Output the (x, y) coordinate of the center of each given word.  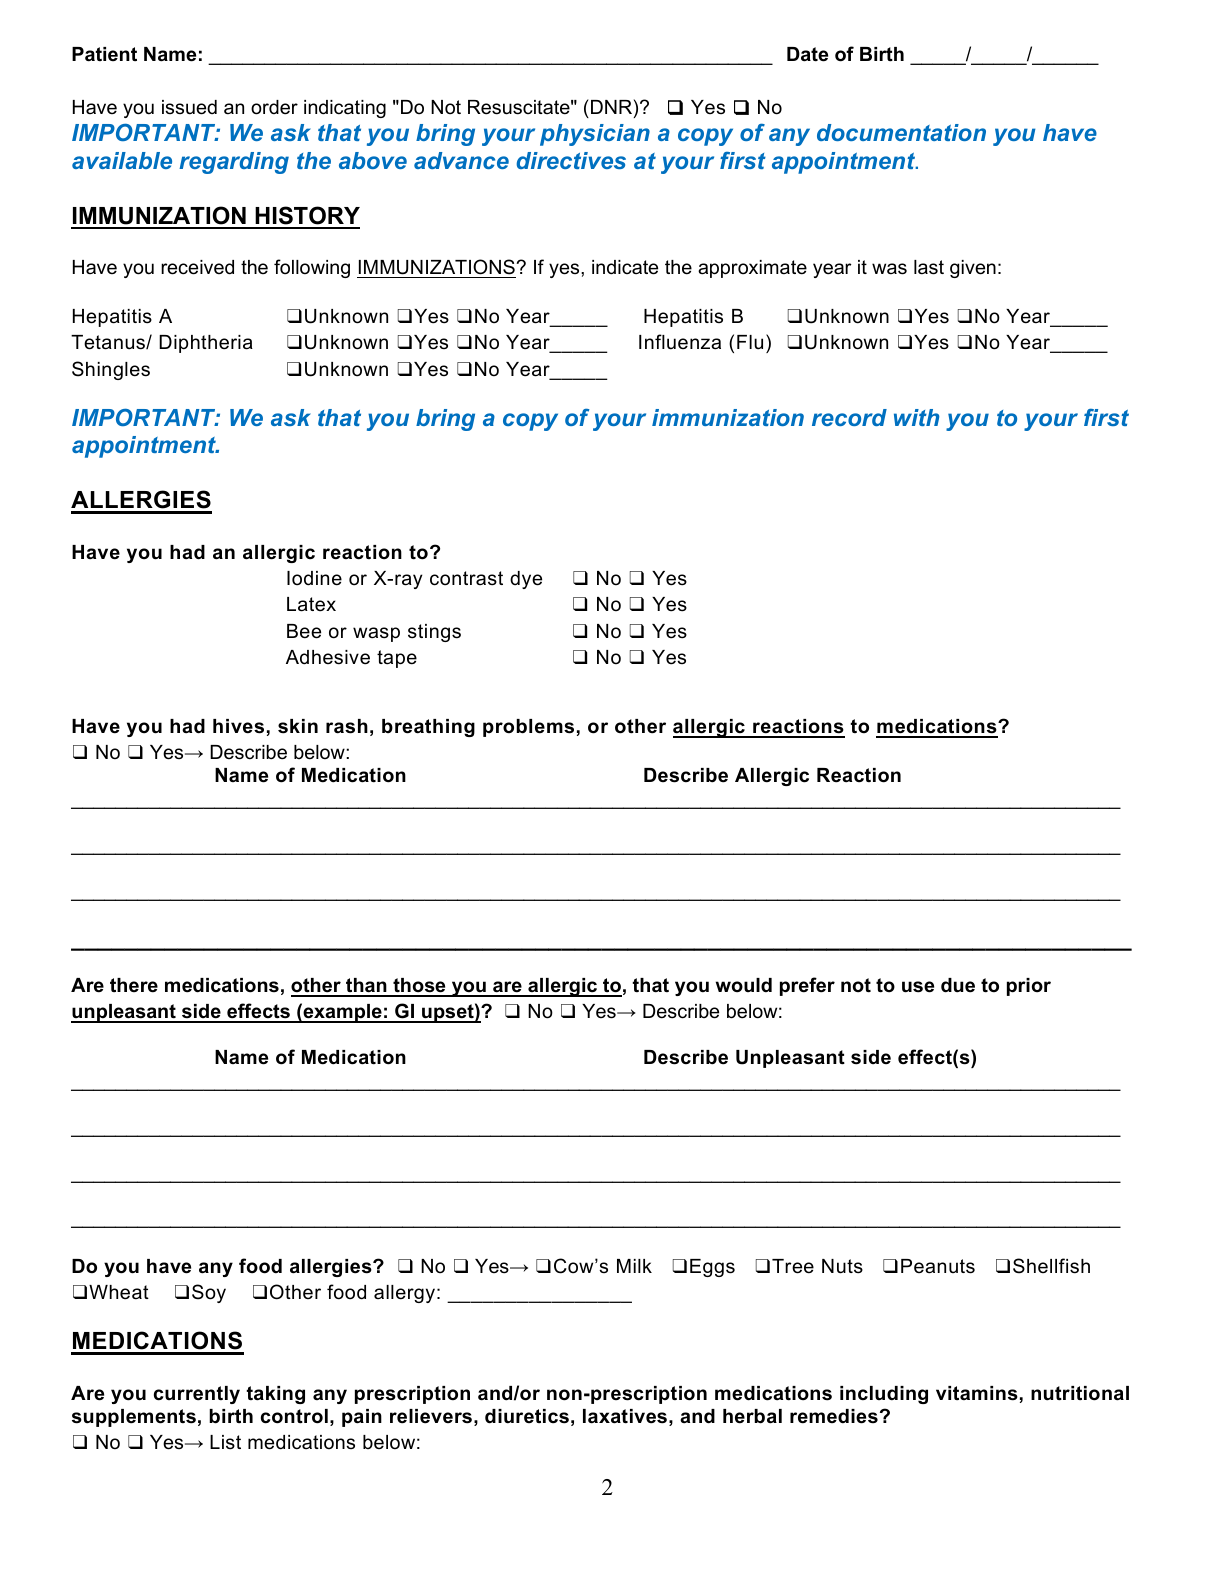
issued (189, 107)
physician (595, 135)
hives (238, 726)
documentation (901, 132)
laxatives (625, 1416)
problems (528, 728)
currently (197, 1395)
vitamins (977, 1393)
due (958, 985)
